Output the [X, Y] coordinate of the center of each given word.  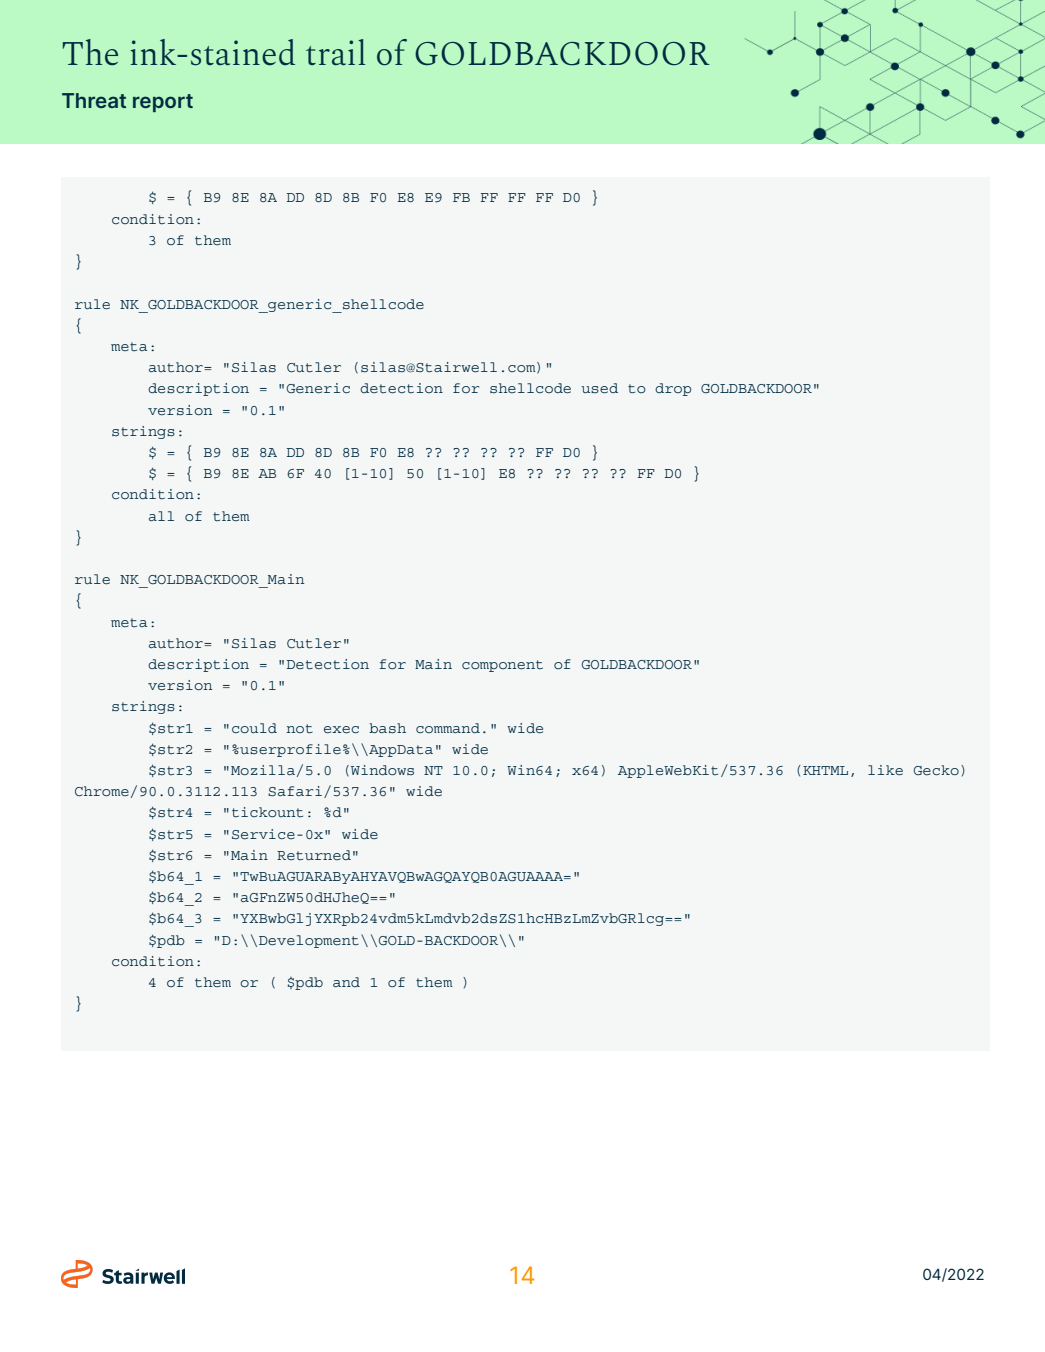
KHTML [825, 770]
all [161, 516]
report [163, 103]
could [254, 728]
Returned [314, 855]
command [448, 728]
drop [673, 389]
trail [336, 52]
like [885, 770]
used [599, 388]
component [502, 666]
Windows [382, 770]
